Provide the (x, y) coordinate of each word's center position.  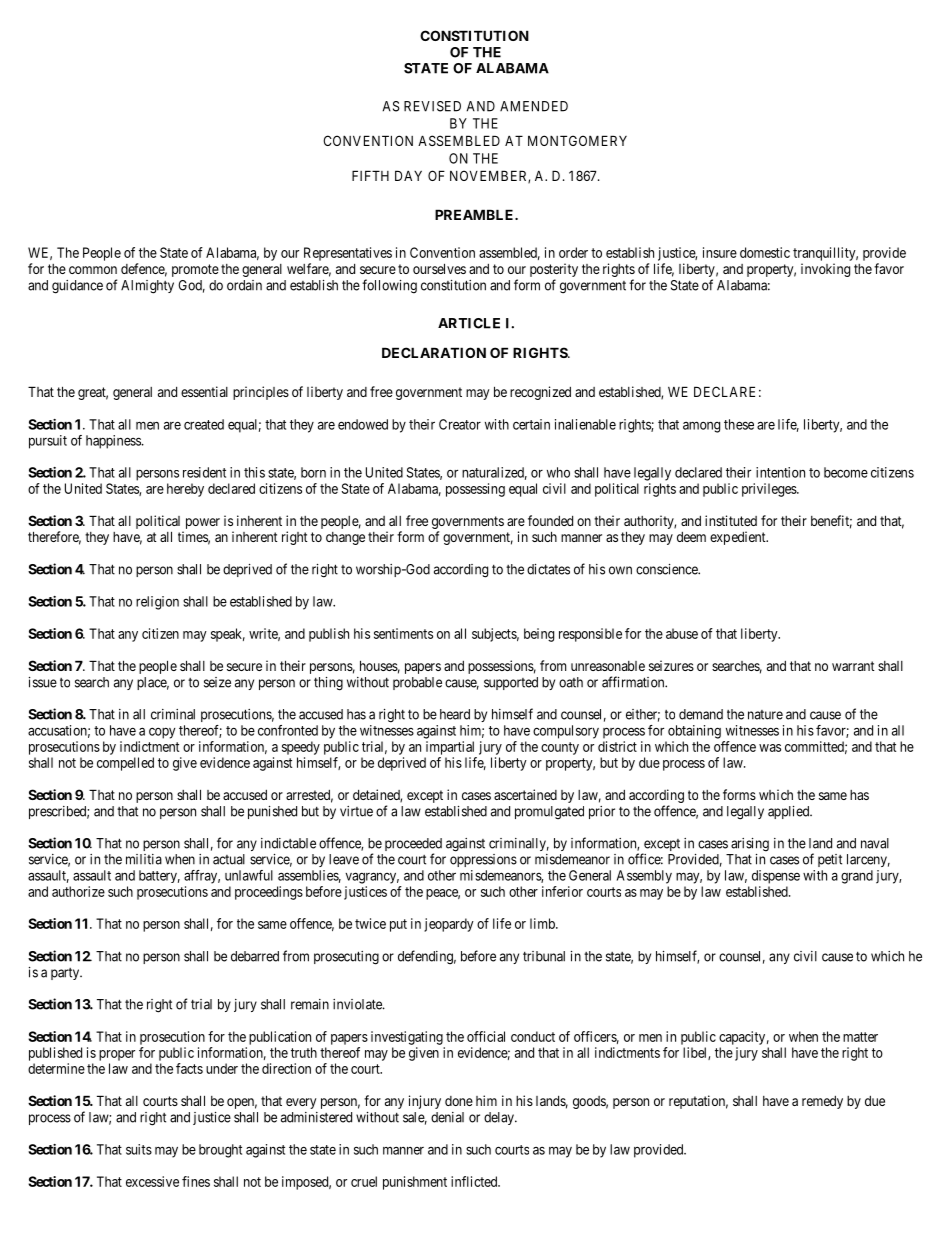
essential (204, 391)
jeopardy (449, 925)
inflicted (475, 1181)
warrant (853, 666)
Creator (460, 424)
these (739, 424)
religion (157, 603)
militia (144, 859)
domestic (765, 252)
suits (139, 1149)
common (93, 270)
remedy (822, 1102)
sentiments (403, 633)
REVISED (432, 106)
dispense (776, 877)
